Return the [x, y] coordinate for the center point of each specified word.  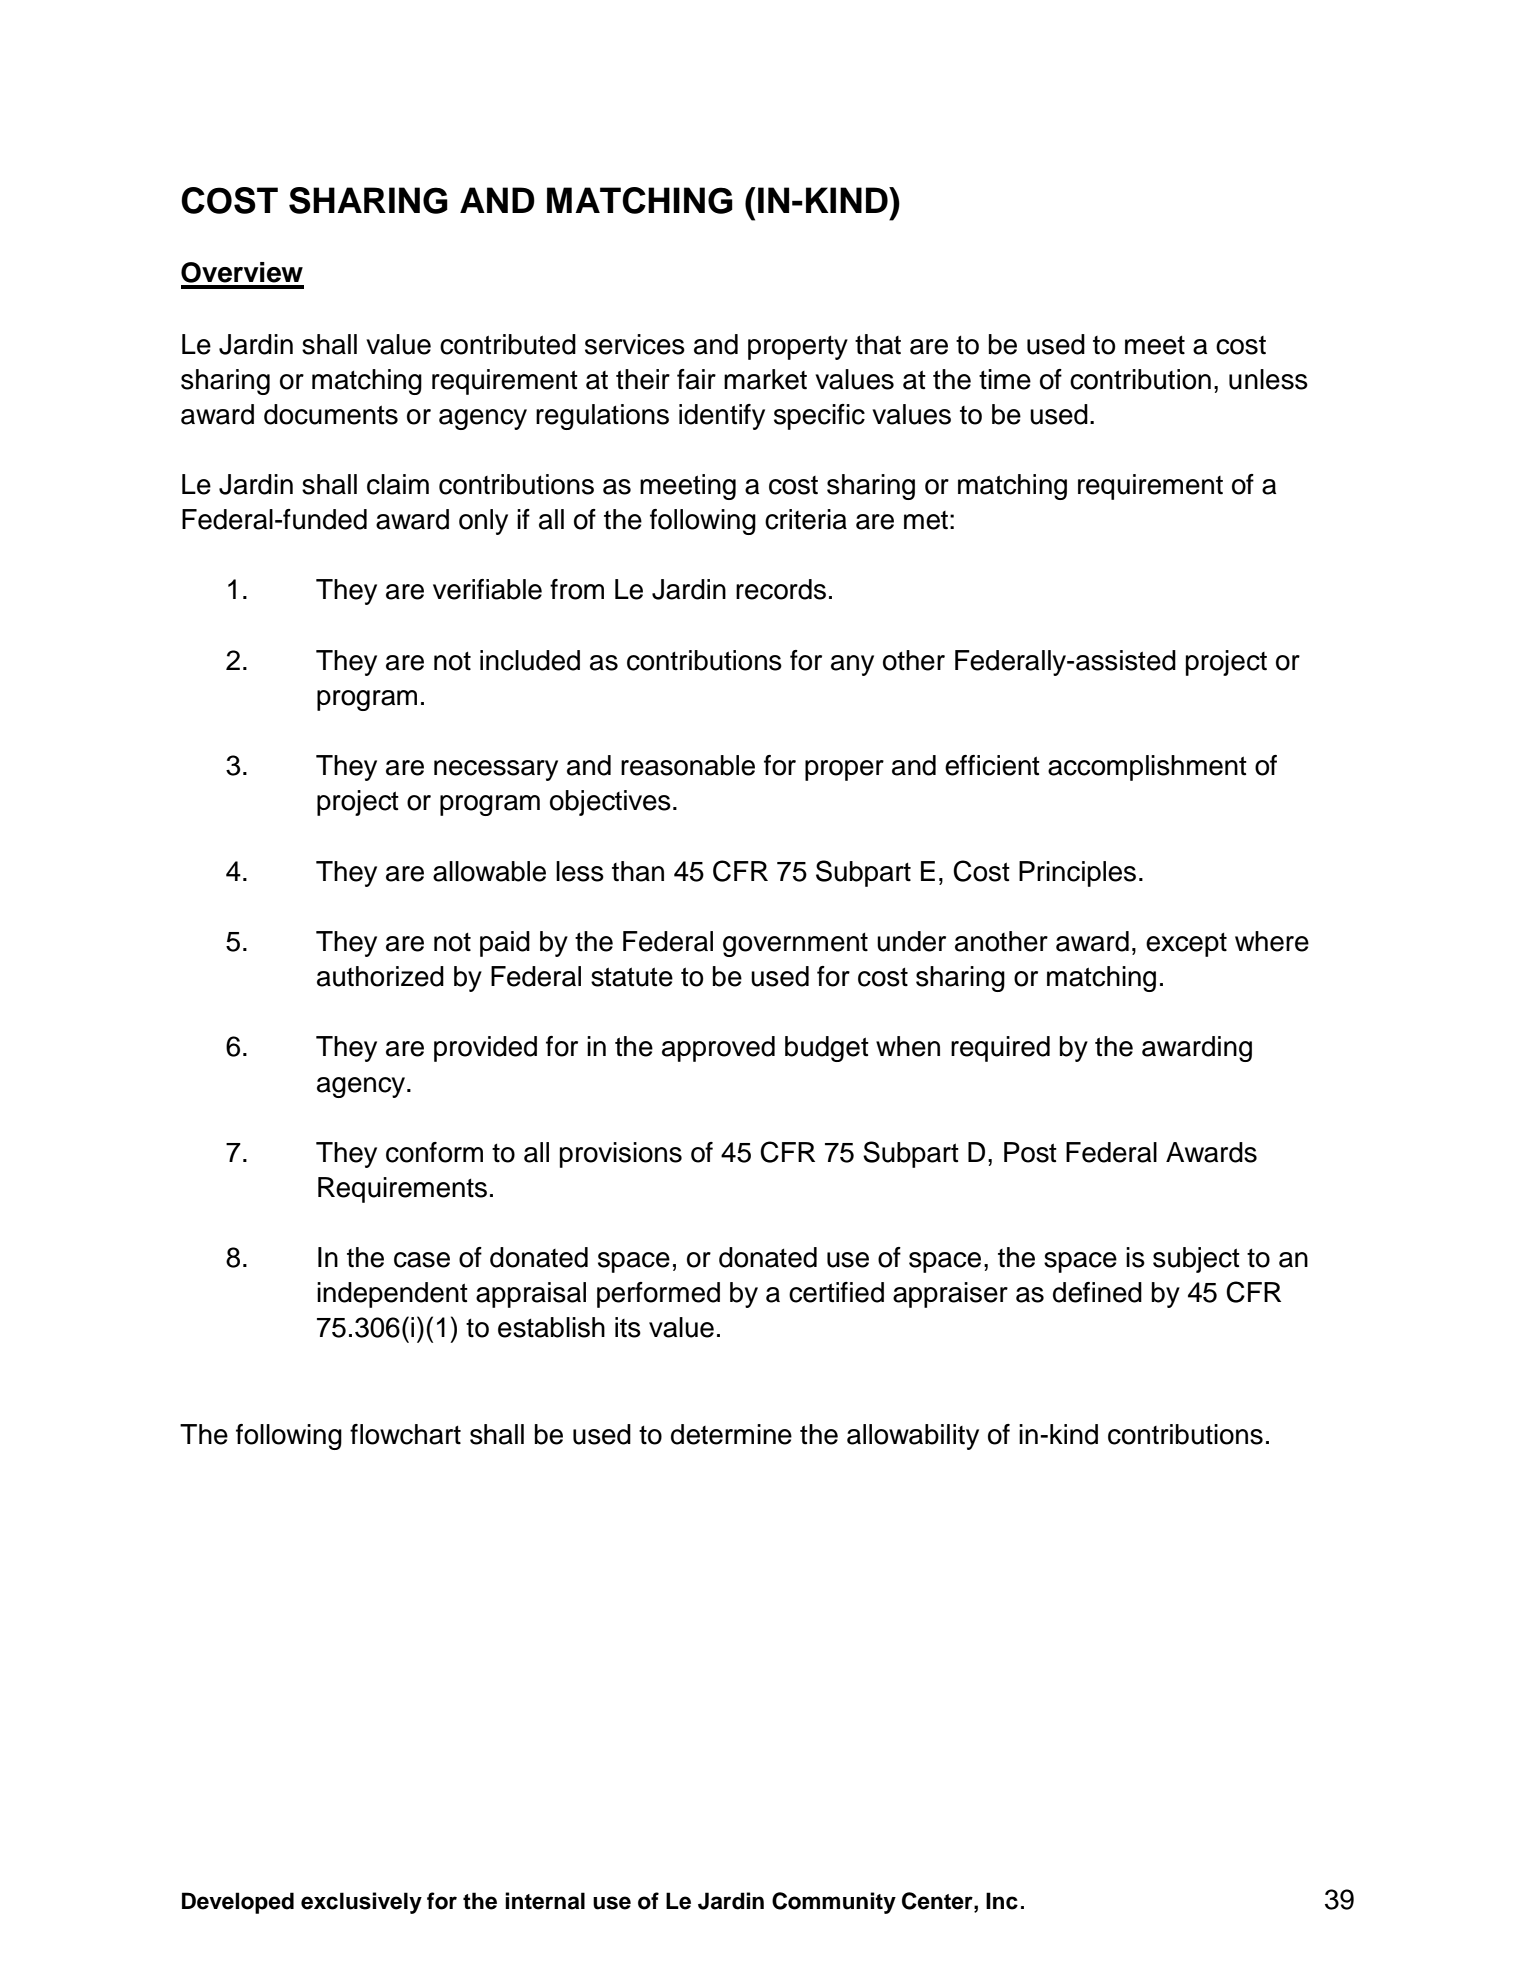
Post [1030, 1152]
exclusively [361, 1903]
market [765, 379]
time [1005, 379]
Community [834, 1903]
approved [718, 1049]
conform [434, 1152]
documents [331, 414]
